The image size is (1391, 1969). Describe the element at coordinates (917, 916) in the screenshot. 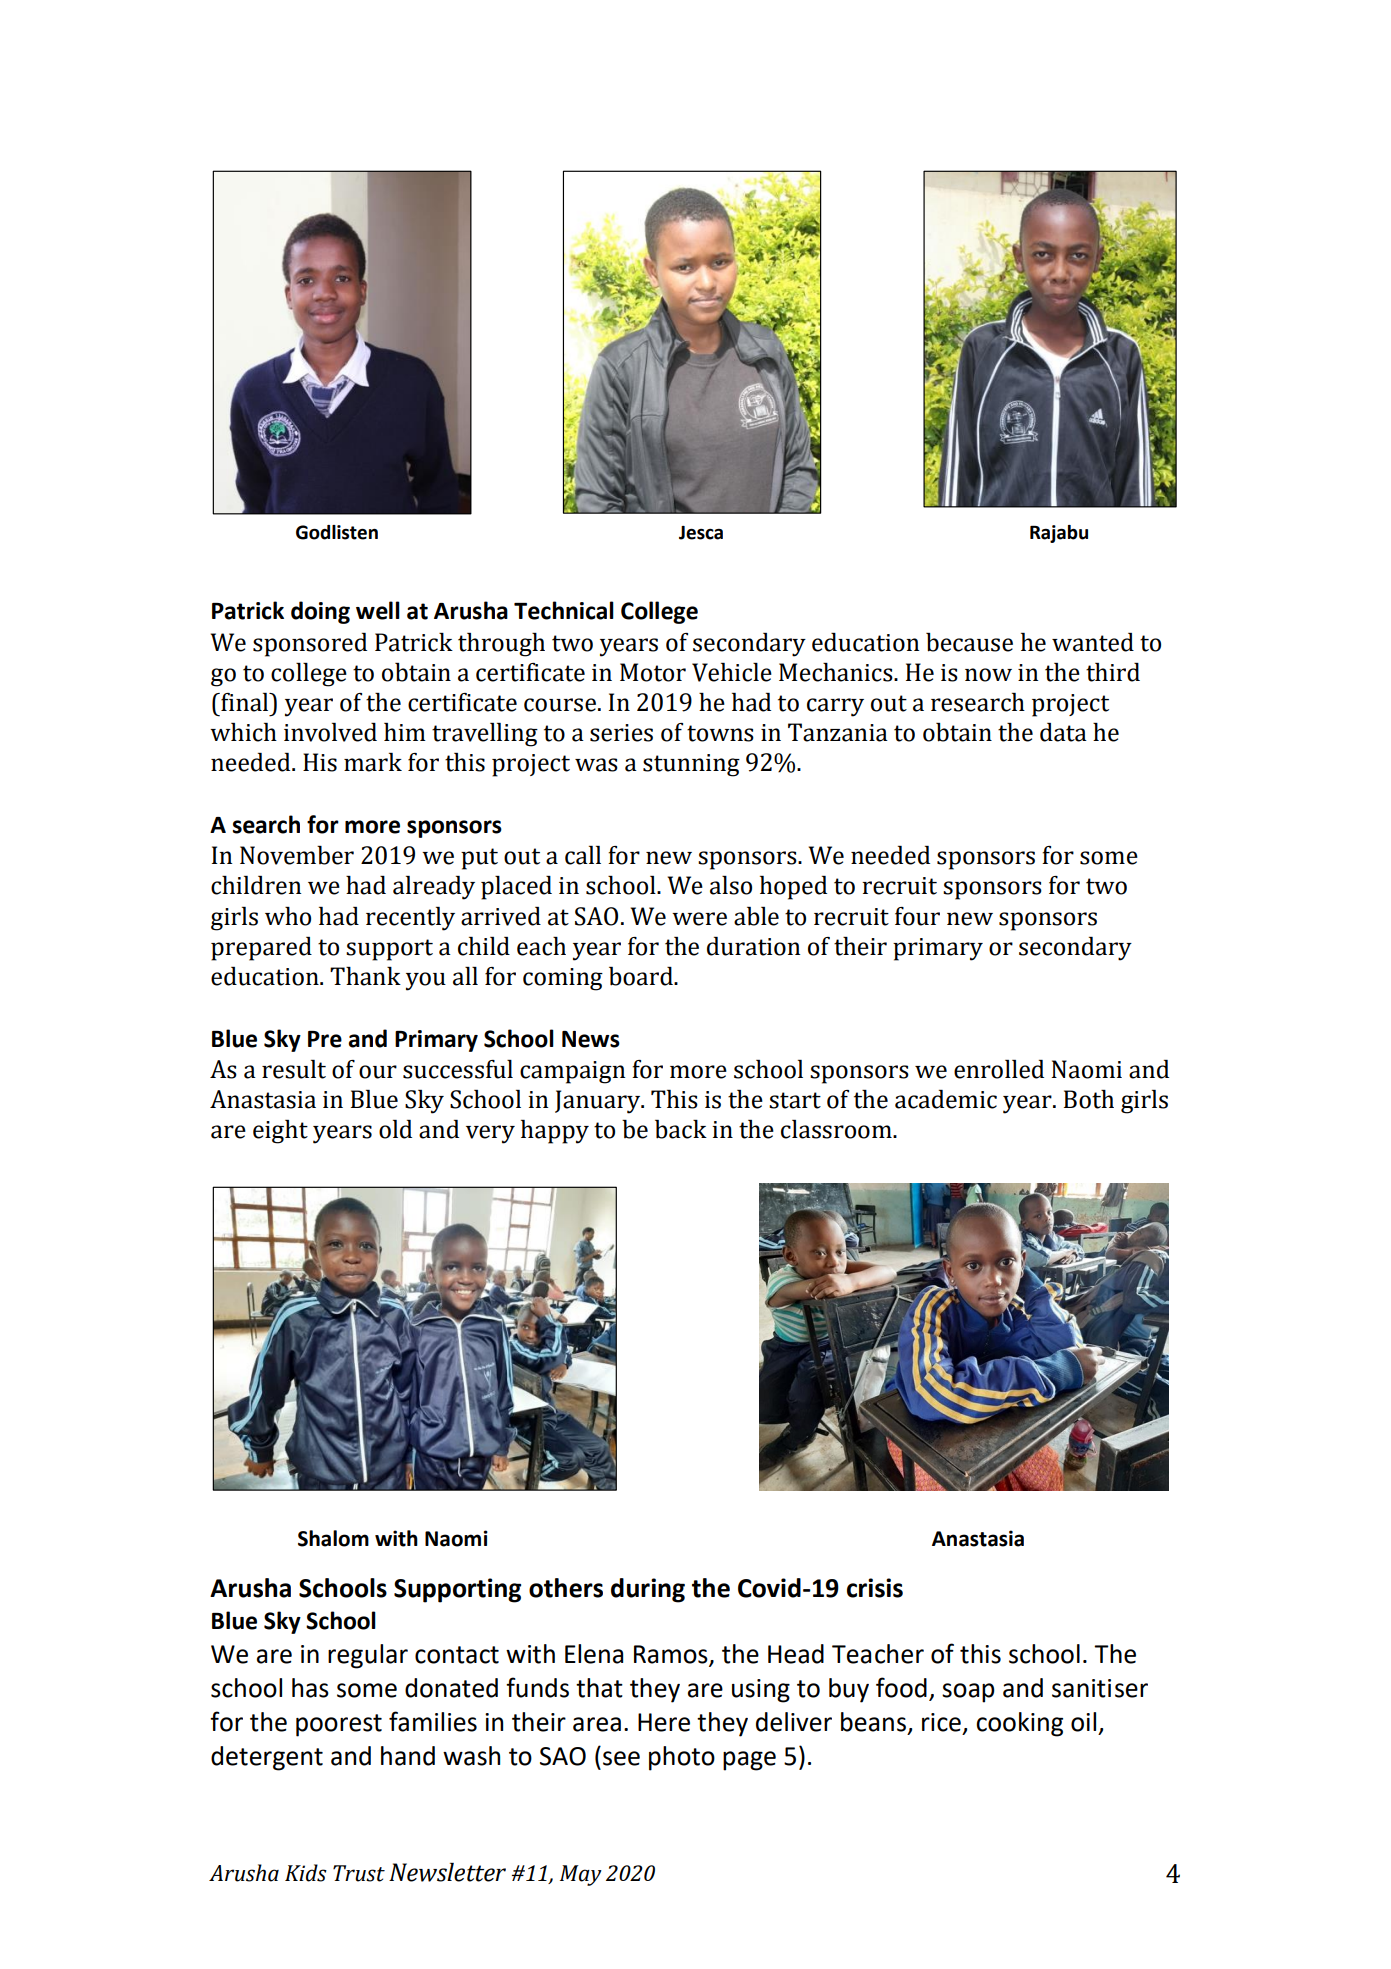

I see `four` at that location.
